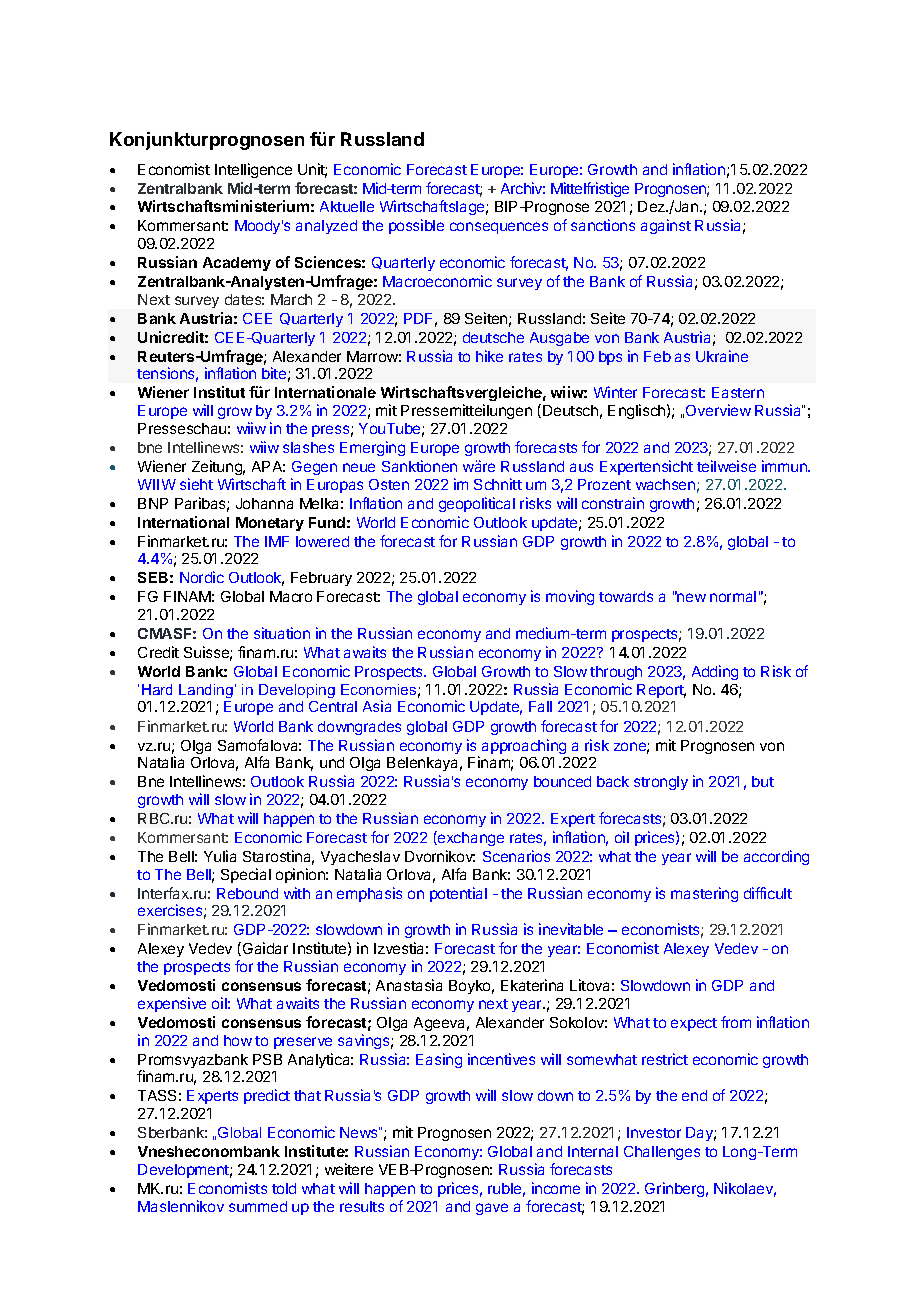 This image has height=1308, width=924. Describe the element at coordinates (270, 524) in the image. I see `Monetary` at that location.
